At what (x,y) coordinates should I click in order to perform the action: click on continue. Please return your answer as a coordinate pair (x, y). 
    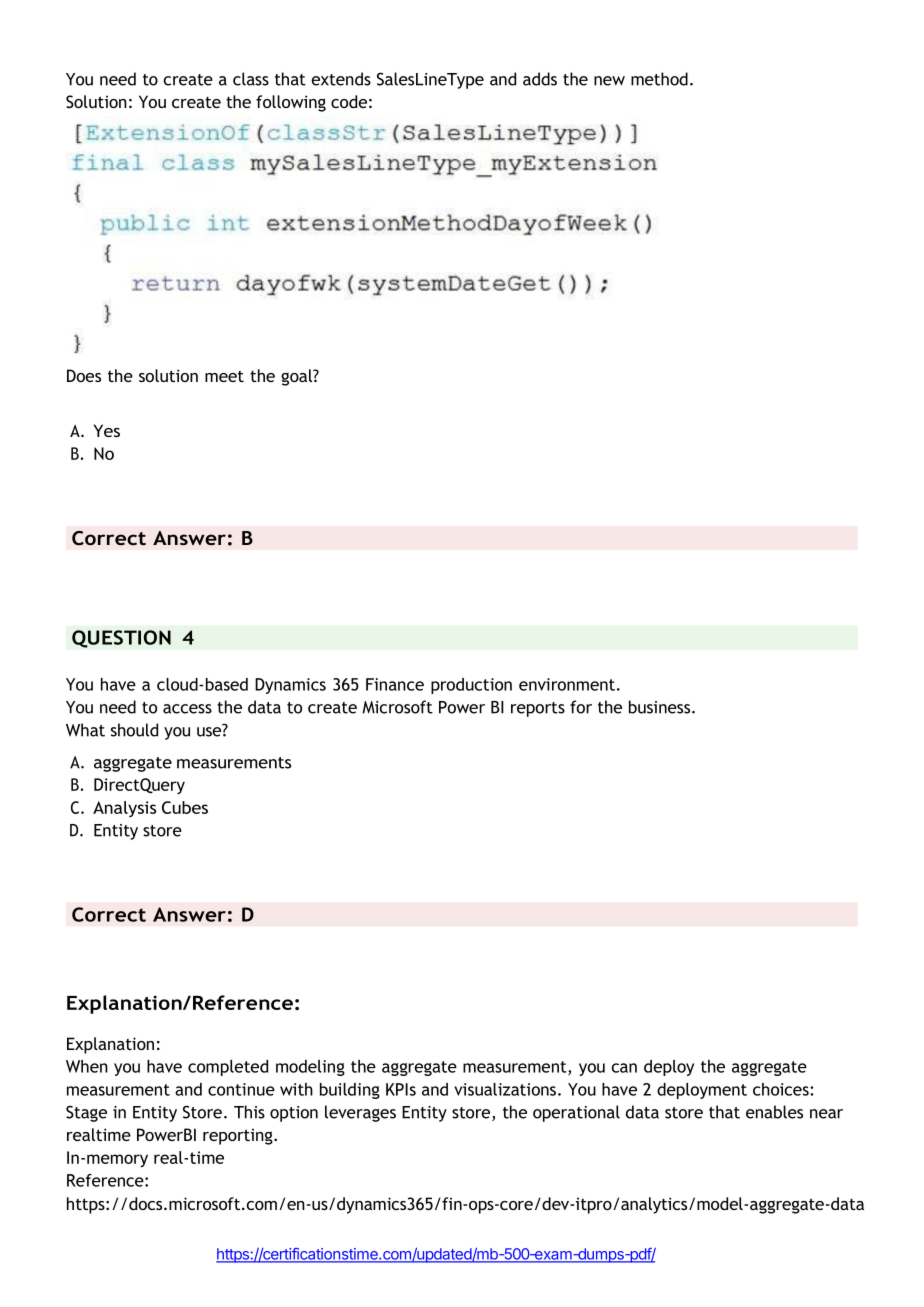
    Looking at the image, I should click on (241, 1089).
